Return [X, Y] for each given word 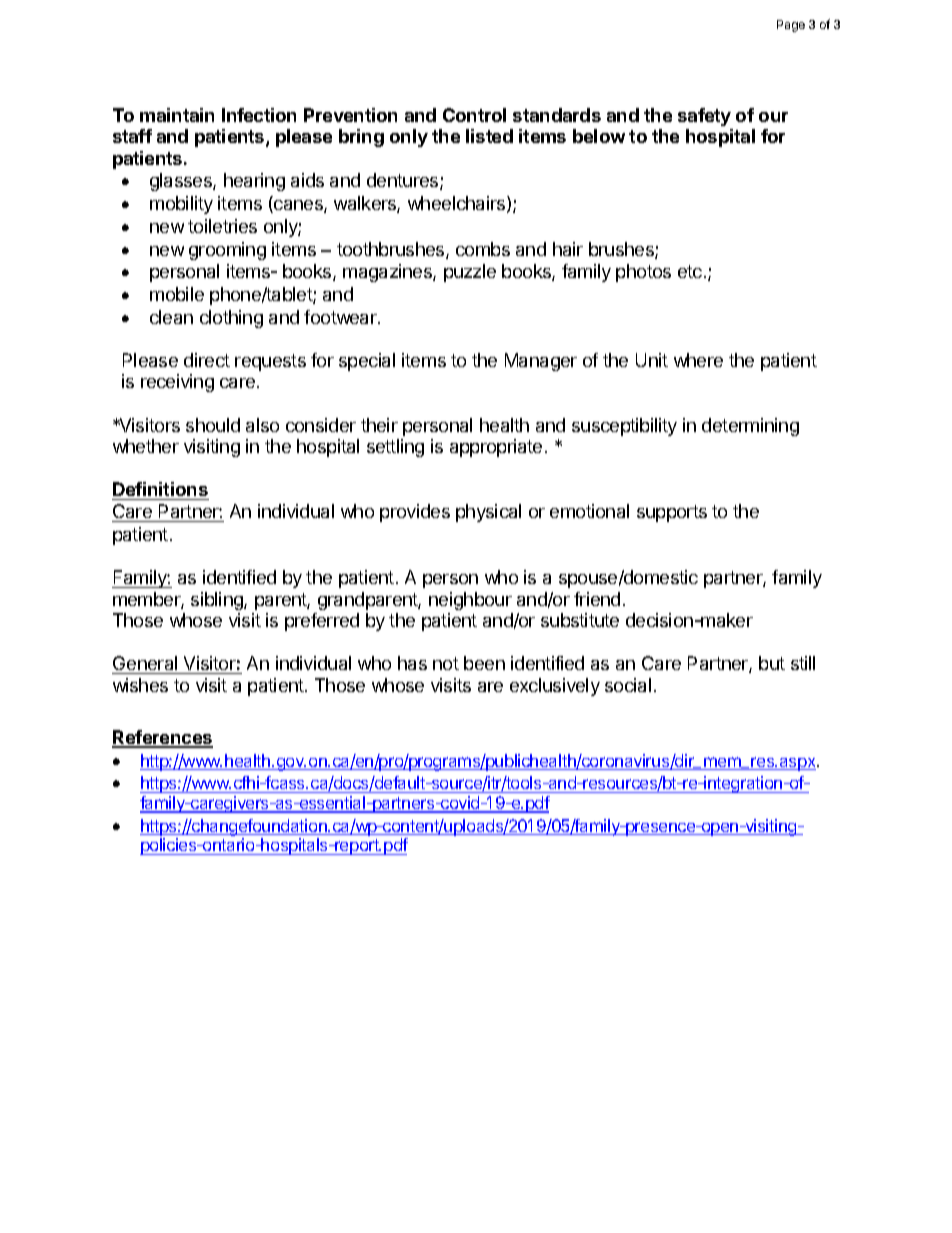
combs [483, 249]
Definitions [160, 489]
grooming [227, 251]
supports [672, 513]
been [484, 663]
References [162, 738]
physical [488, 513]
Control [474, 115]
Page [791, 26]
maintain [177, 115]
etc [690, 271]
